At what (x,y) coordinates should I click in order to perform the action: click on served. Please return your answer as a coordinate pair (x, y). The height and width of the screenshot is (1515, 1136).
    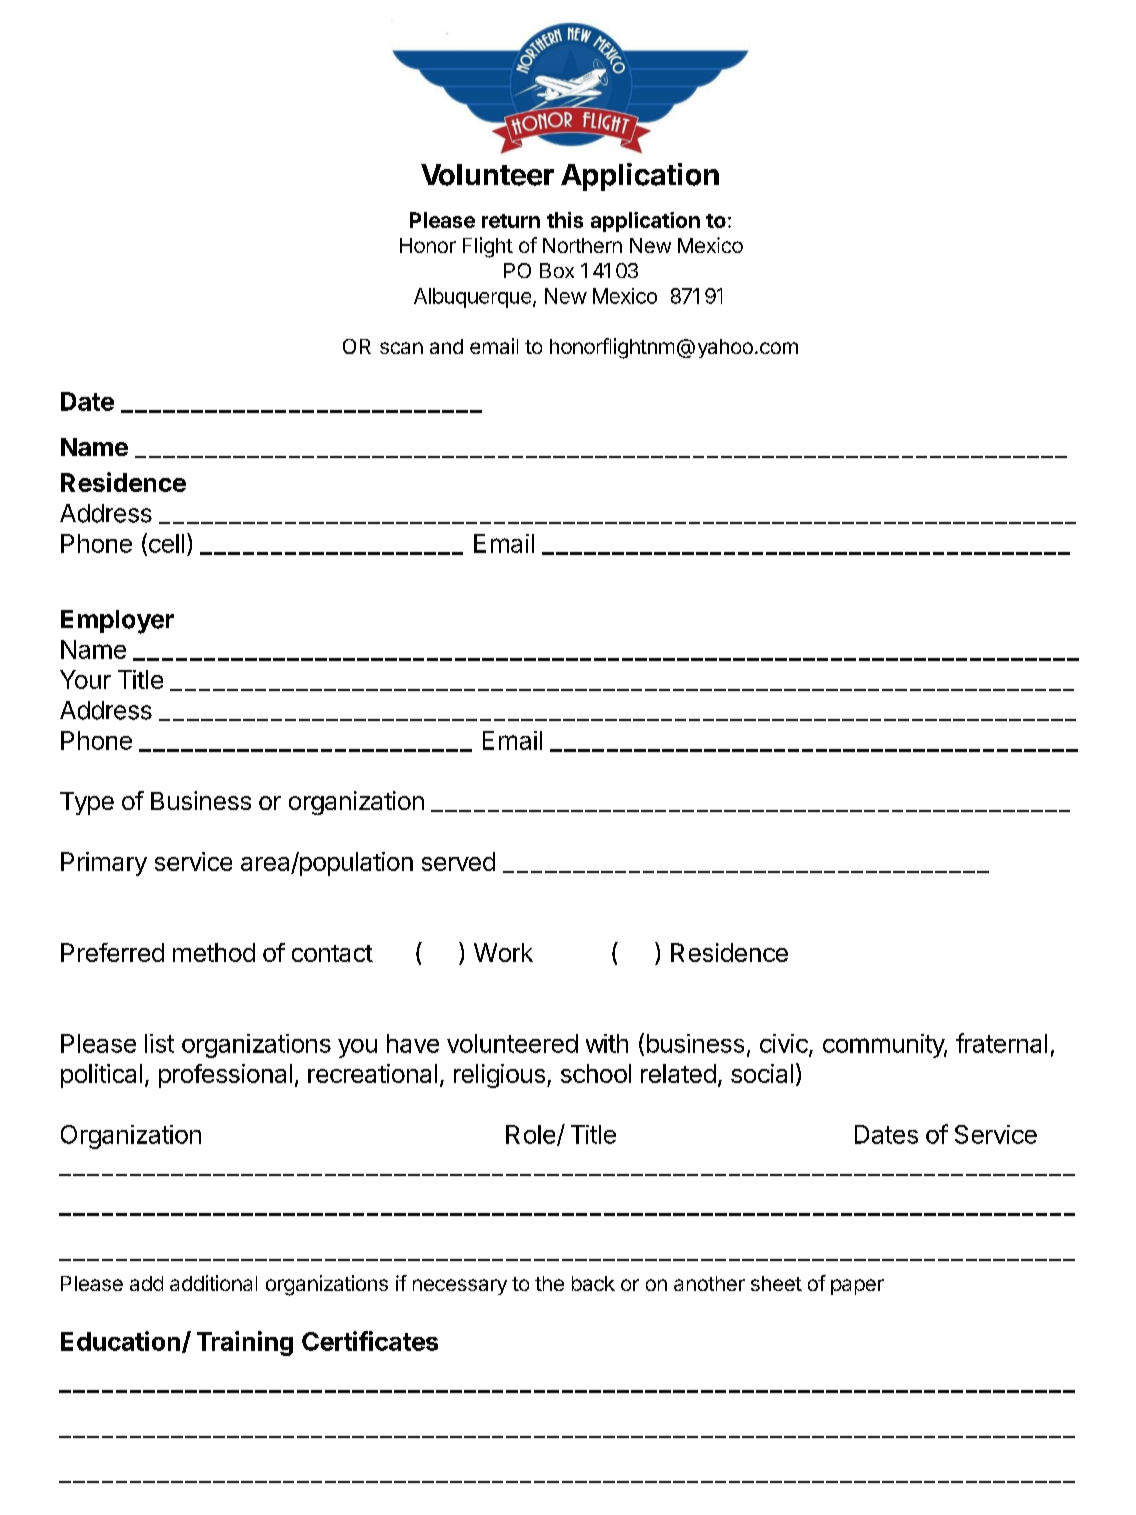
    Looking at the image, I should click on (458, 861).
